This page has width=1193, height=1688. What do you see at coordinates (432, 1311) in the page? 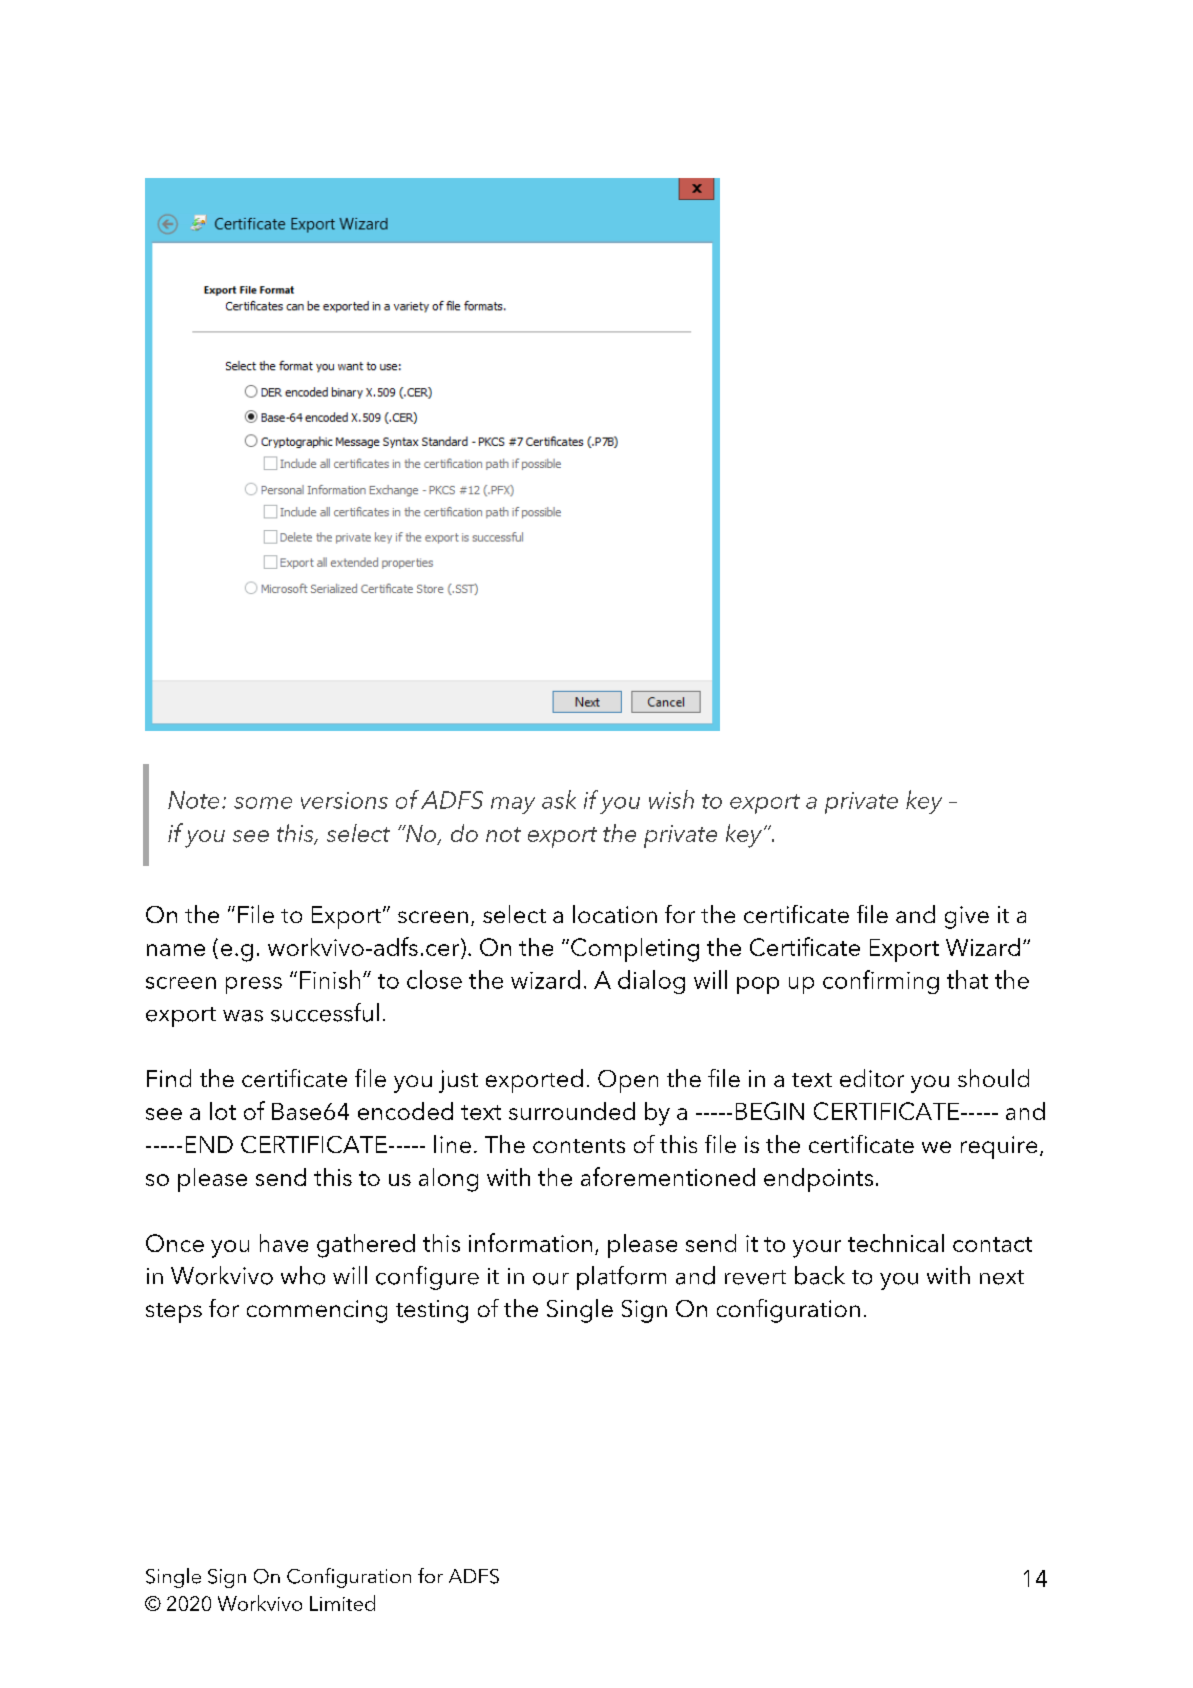
I see `testing` at bounding box center [432, 1311].
